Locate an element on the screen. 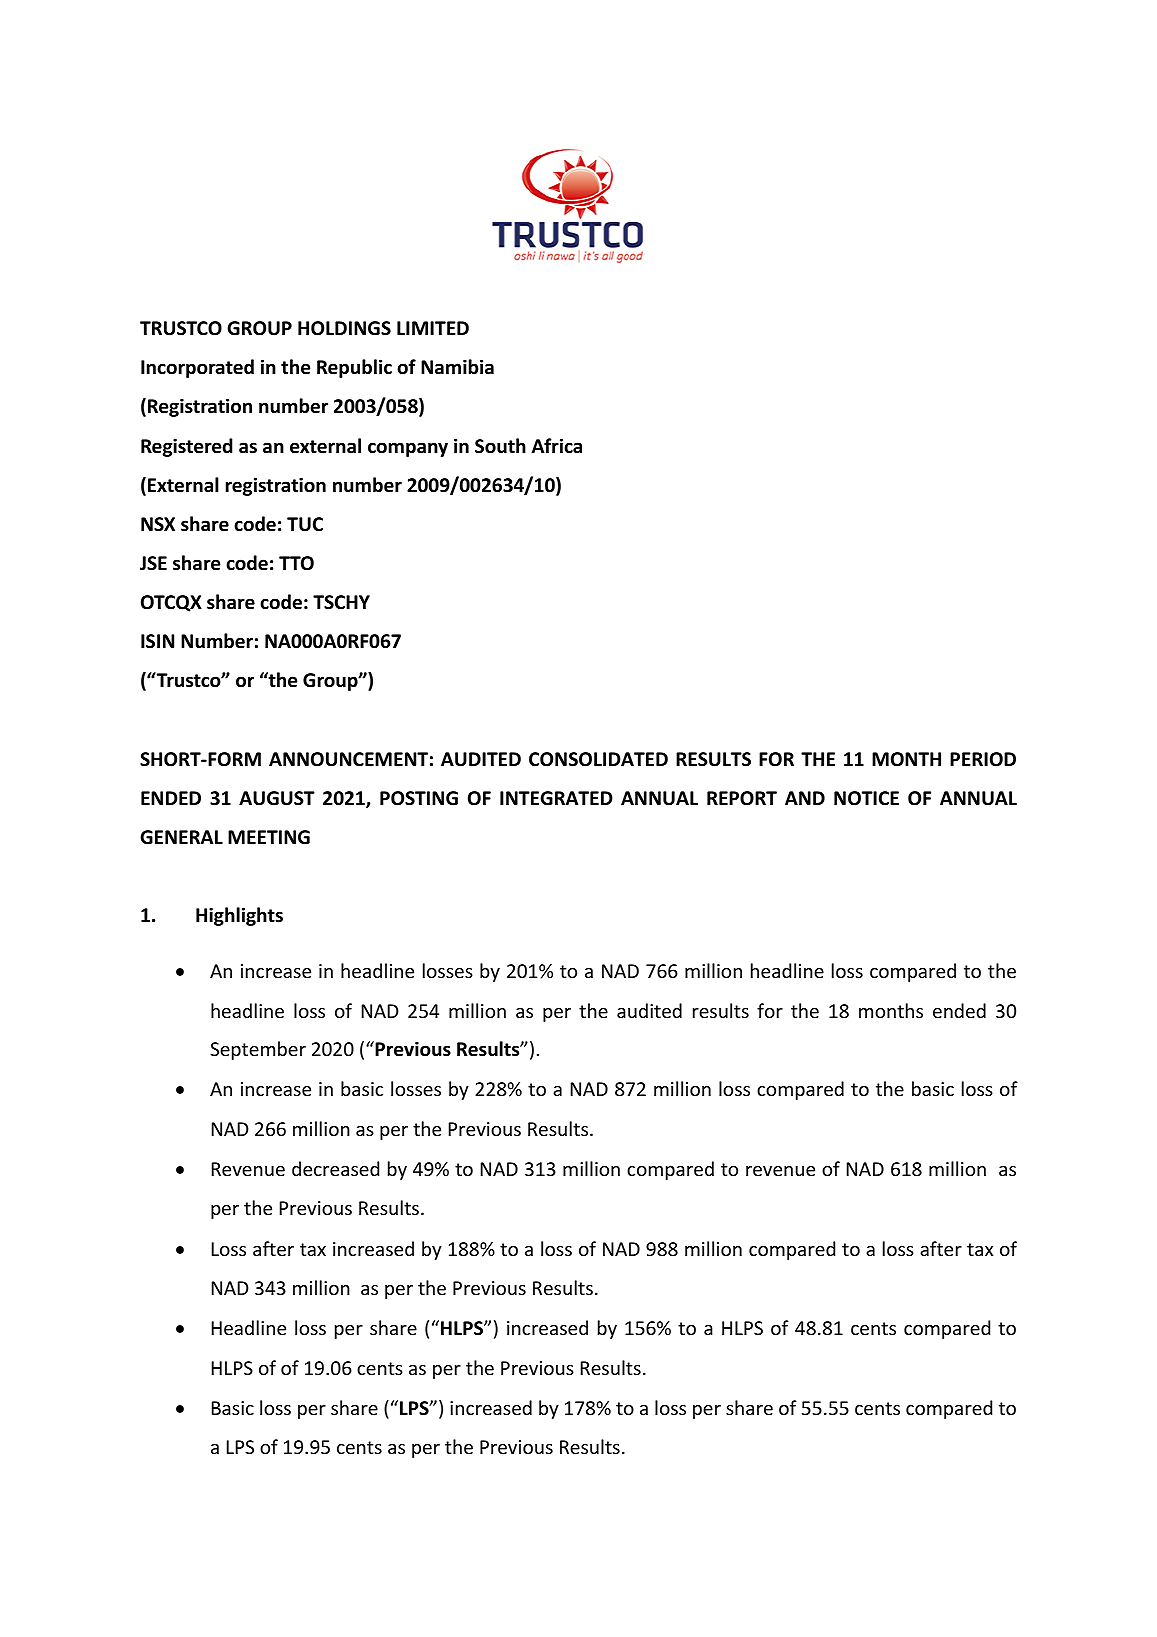  Incorporated is located at coordinates (197, 368).
